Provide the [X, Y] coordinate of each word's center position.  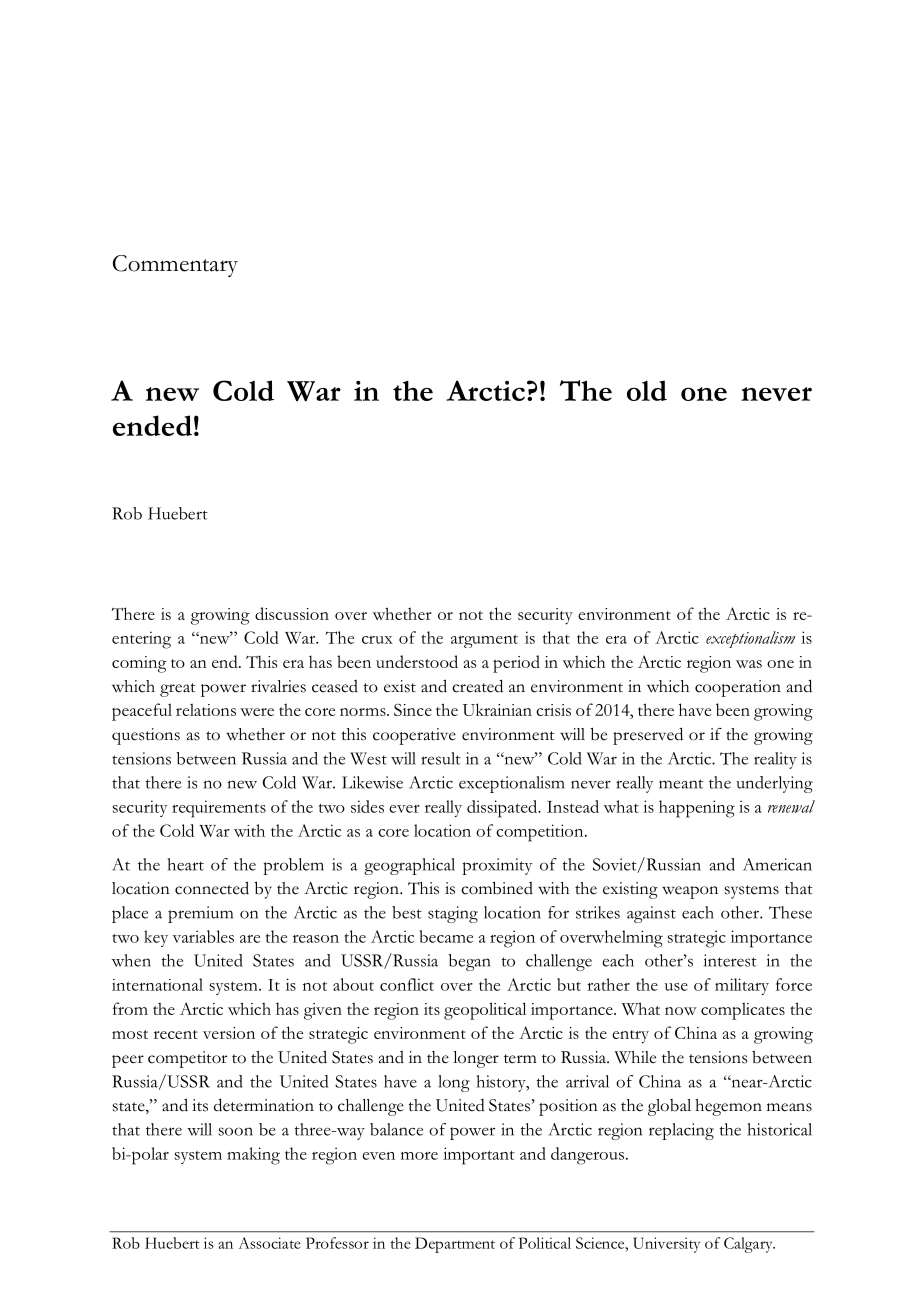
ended [152, 425]
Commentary [175, 266]
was [749, 664]
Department [455, 1245]
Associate [269, 1243]
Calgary [749, 1245]
